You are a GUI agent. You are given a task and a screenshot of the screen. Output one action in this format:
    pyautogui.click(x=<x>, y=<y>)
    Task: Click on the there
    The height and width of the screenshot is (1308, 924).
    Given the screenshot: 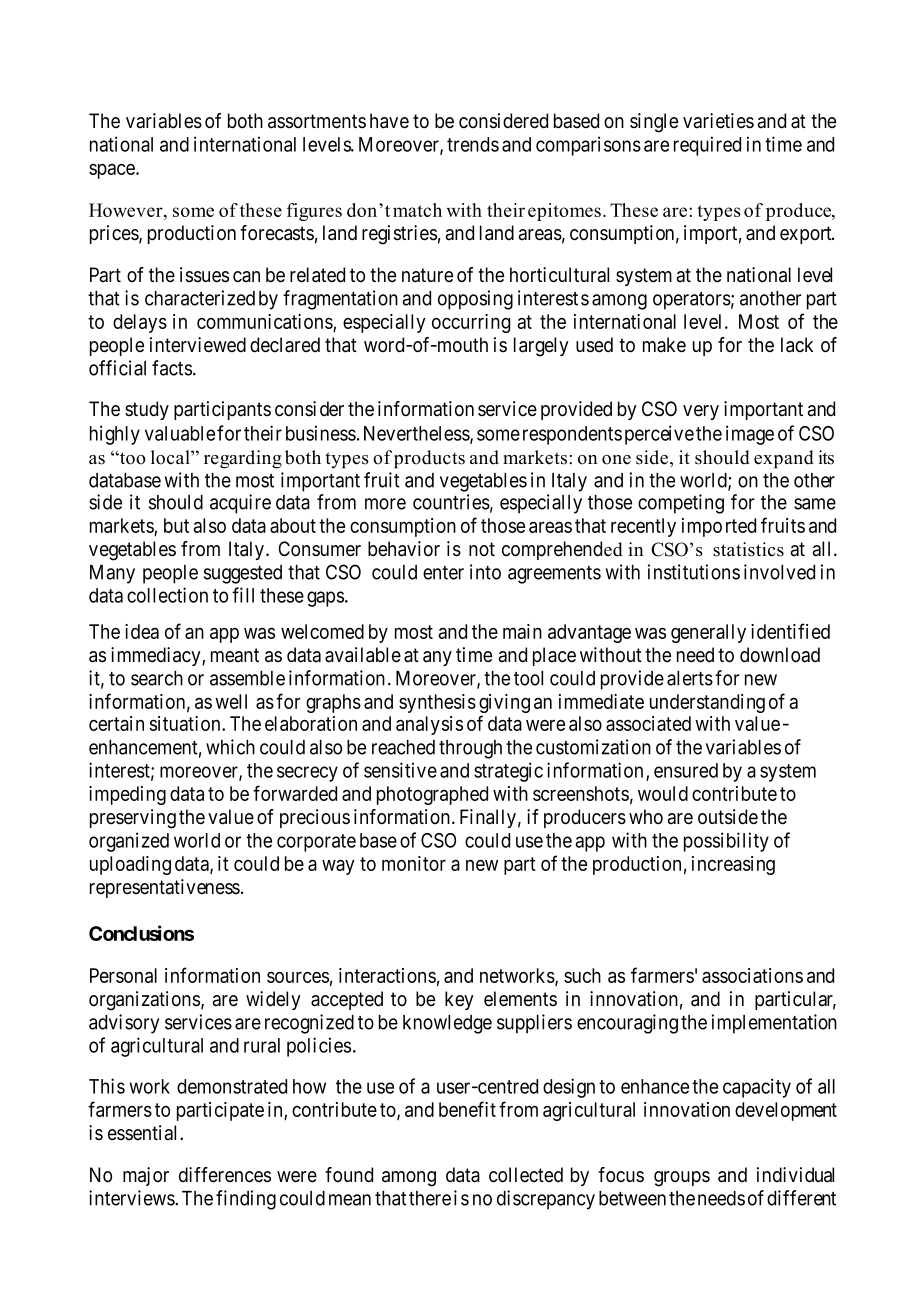 What is the action you would take?
    pyautogui.click(x=430, y=1198)
